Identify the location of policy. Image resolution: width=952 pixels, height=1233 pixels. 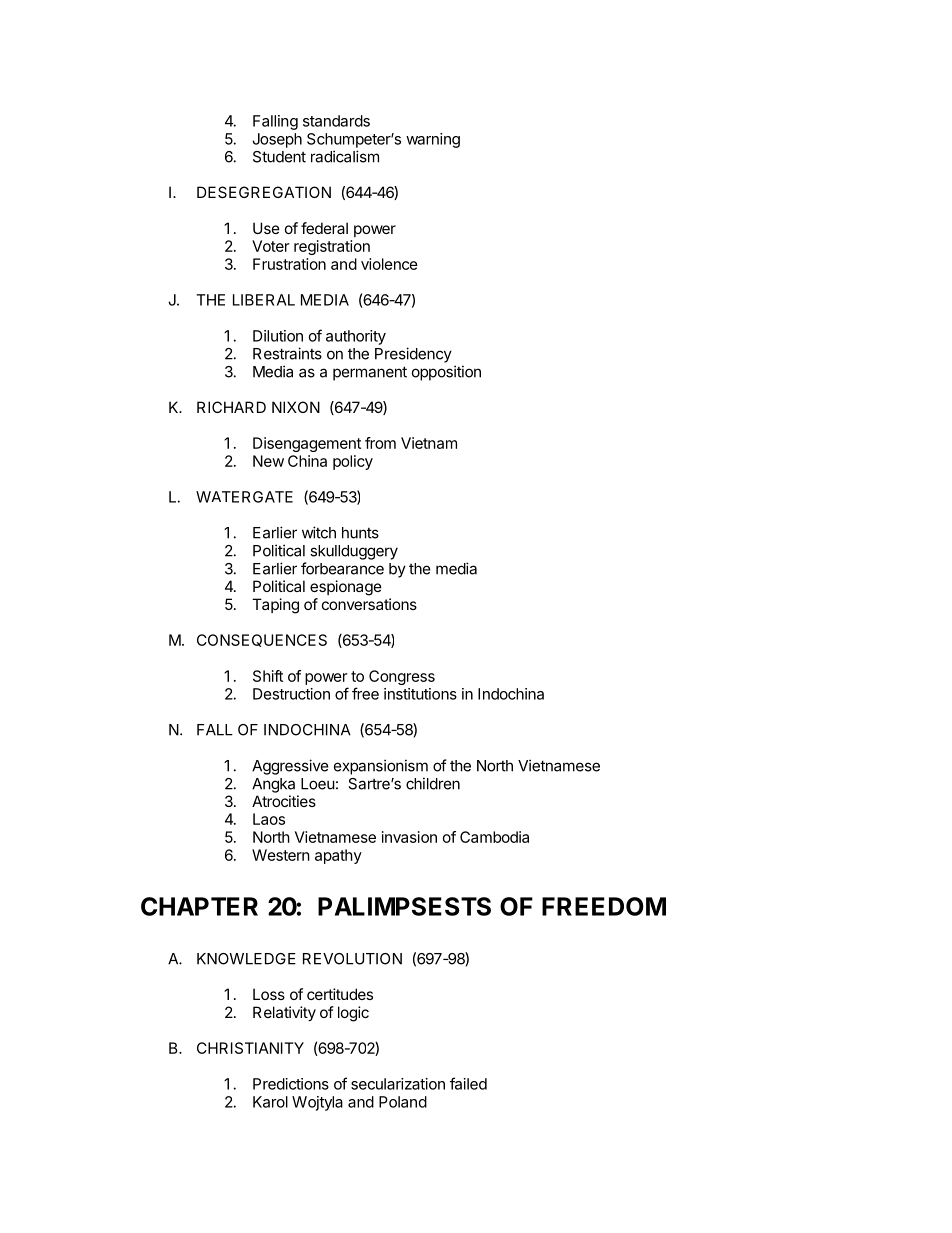
(353, 462).
